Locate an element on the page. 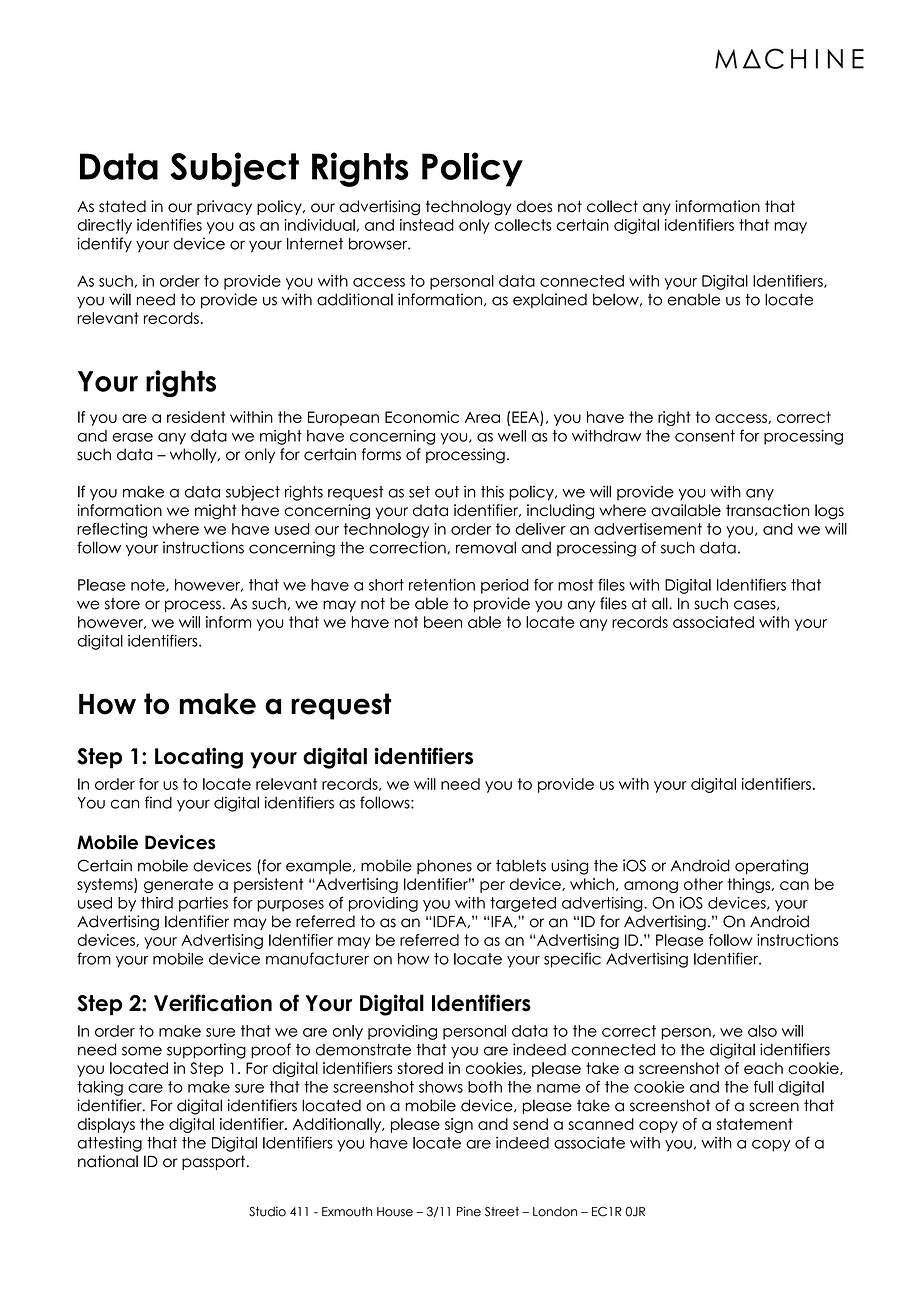 The height and width of the image is (1308, 924). instead is located at coordinates (427, 225).
